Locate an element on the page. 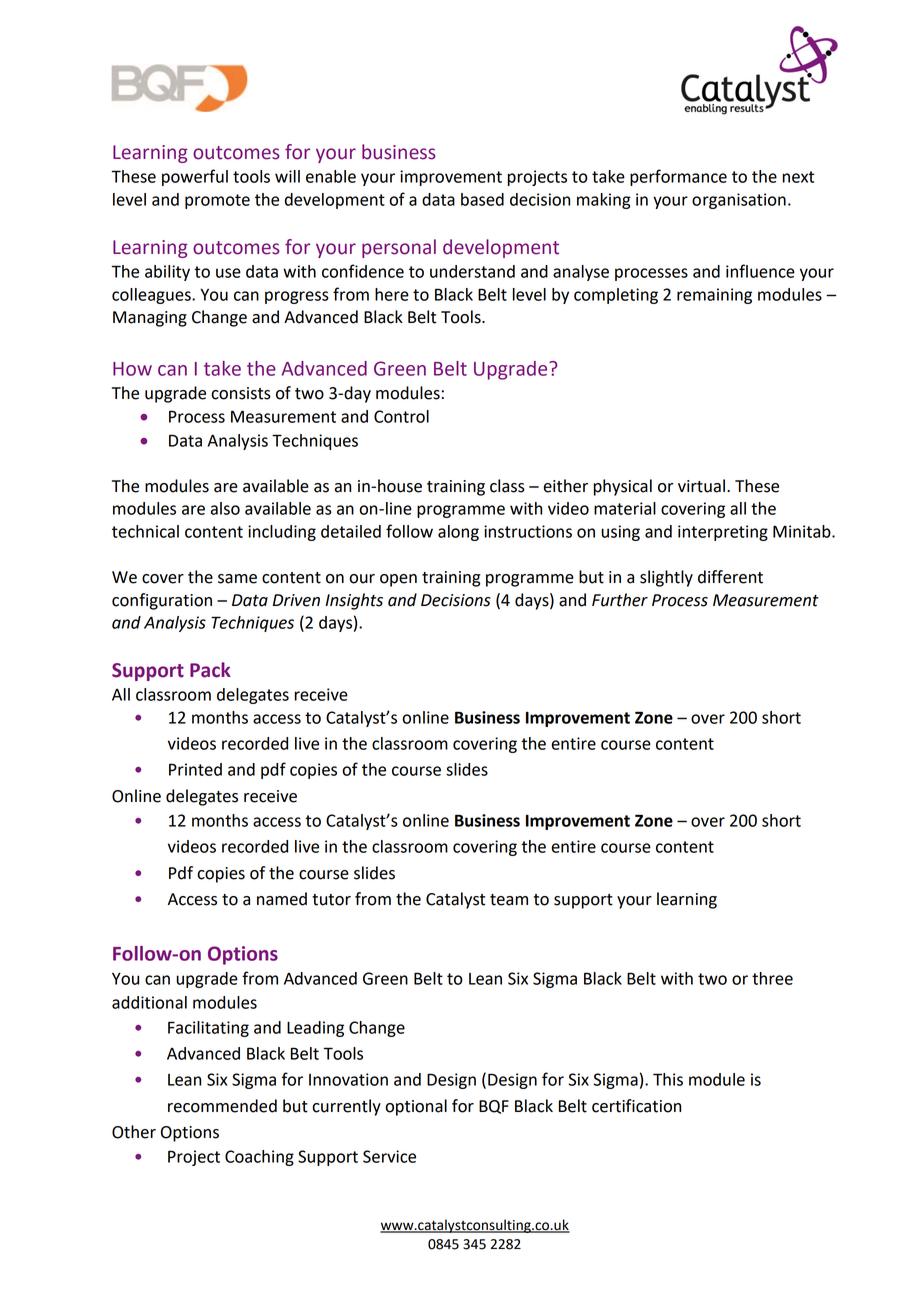  interpreting is located at coordinates (723, 533).
